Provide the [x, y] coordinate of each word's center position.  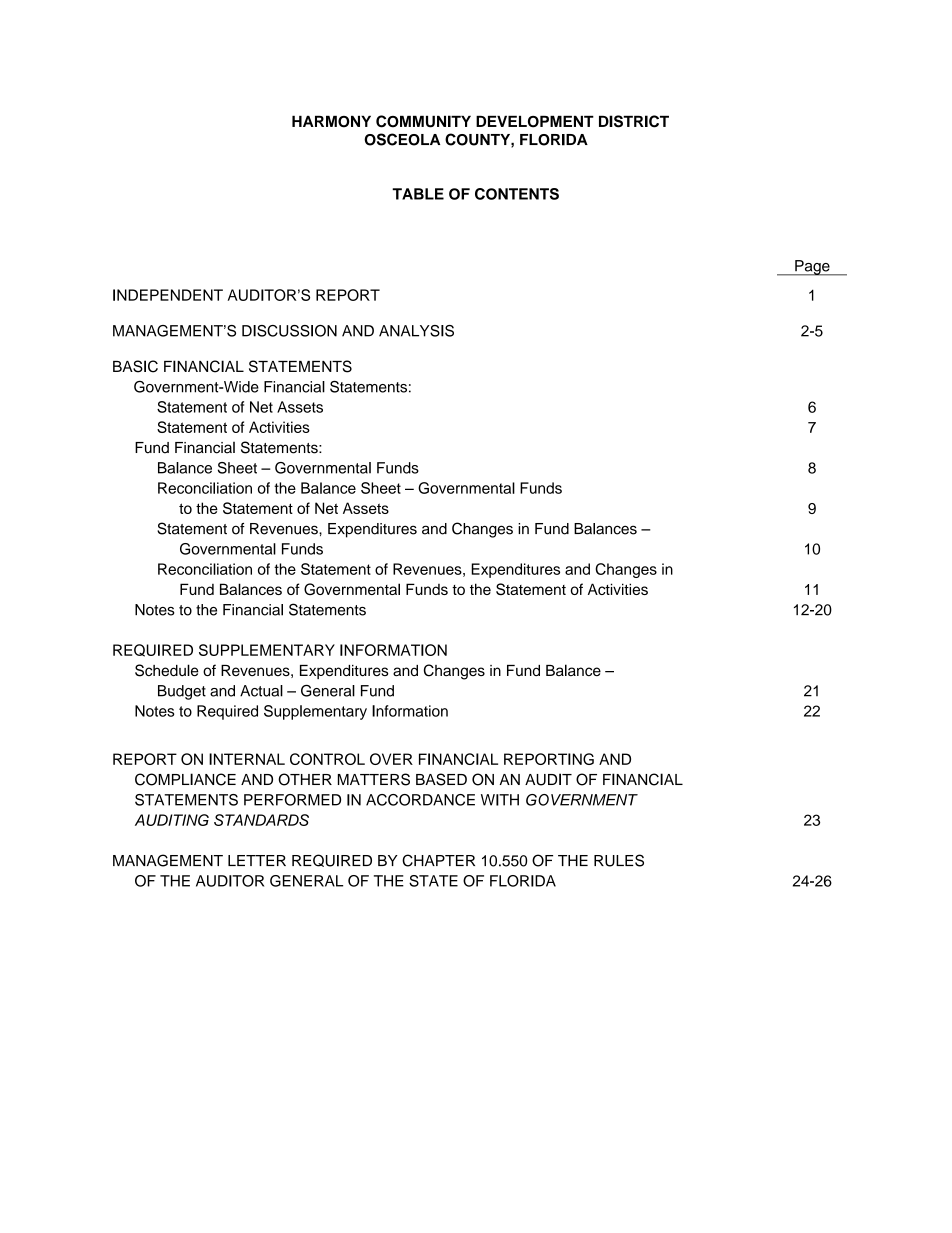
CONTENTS [517, 194]
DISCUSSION [289, 331]
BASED [441, 779]
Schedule [167, 670]
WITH [500, 800]
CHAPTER [438, 860]
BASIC [135, 366]
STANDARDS [261, 820]
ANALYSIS [416, 331]
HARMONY [331, 121]
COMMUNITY [423, 121]
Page [812, 268]
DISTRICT [634, 121]
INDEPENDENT [168, 295]
